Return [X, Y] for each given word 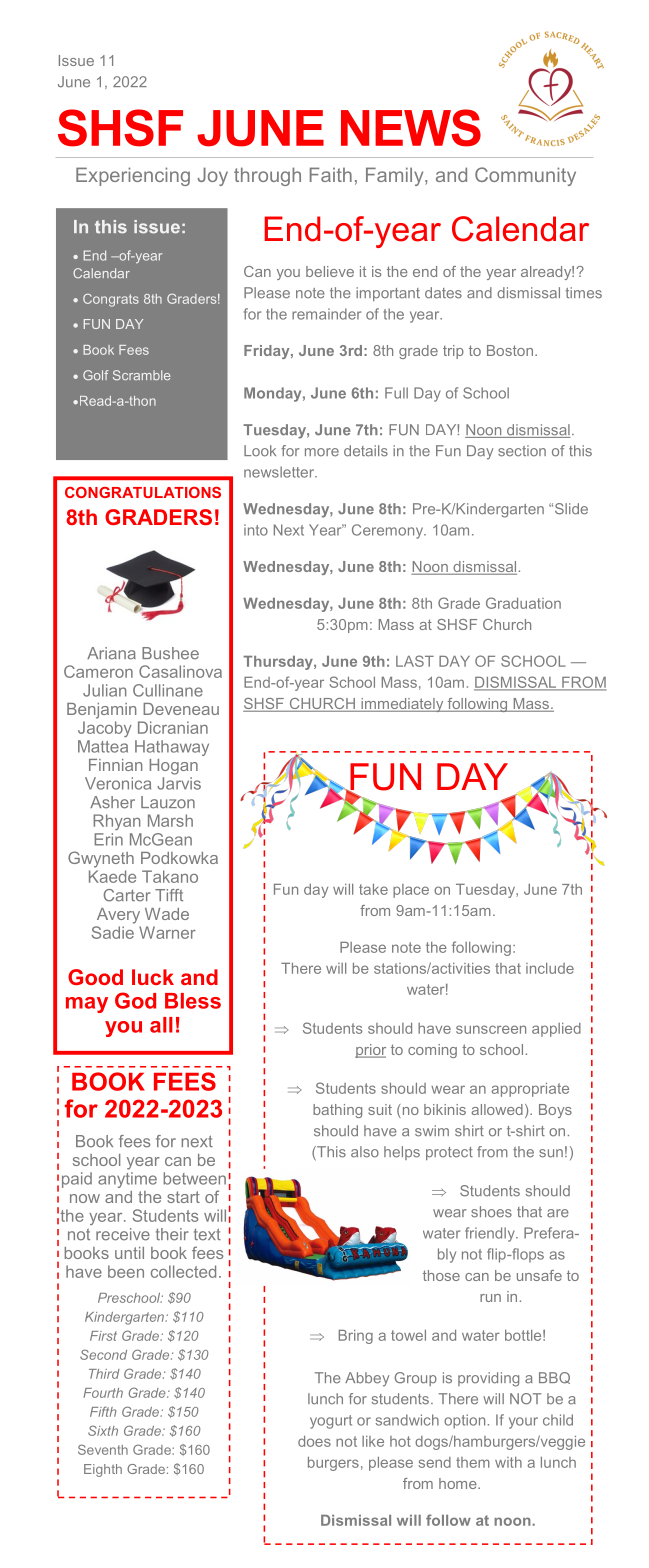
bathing [337, 1111]
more [322, 452]
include [550, 968]
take [373, 889]
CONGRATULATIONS [143, 492]
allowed [497, 1109]
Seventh [103, 1449]
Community [525, 176]
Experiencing [133, 176]
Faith [331, 174]
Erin [108, 839]
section [522, 451]
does [314, 1441]
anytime [127, 1180]
